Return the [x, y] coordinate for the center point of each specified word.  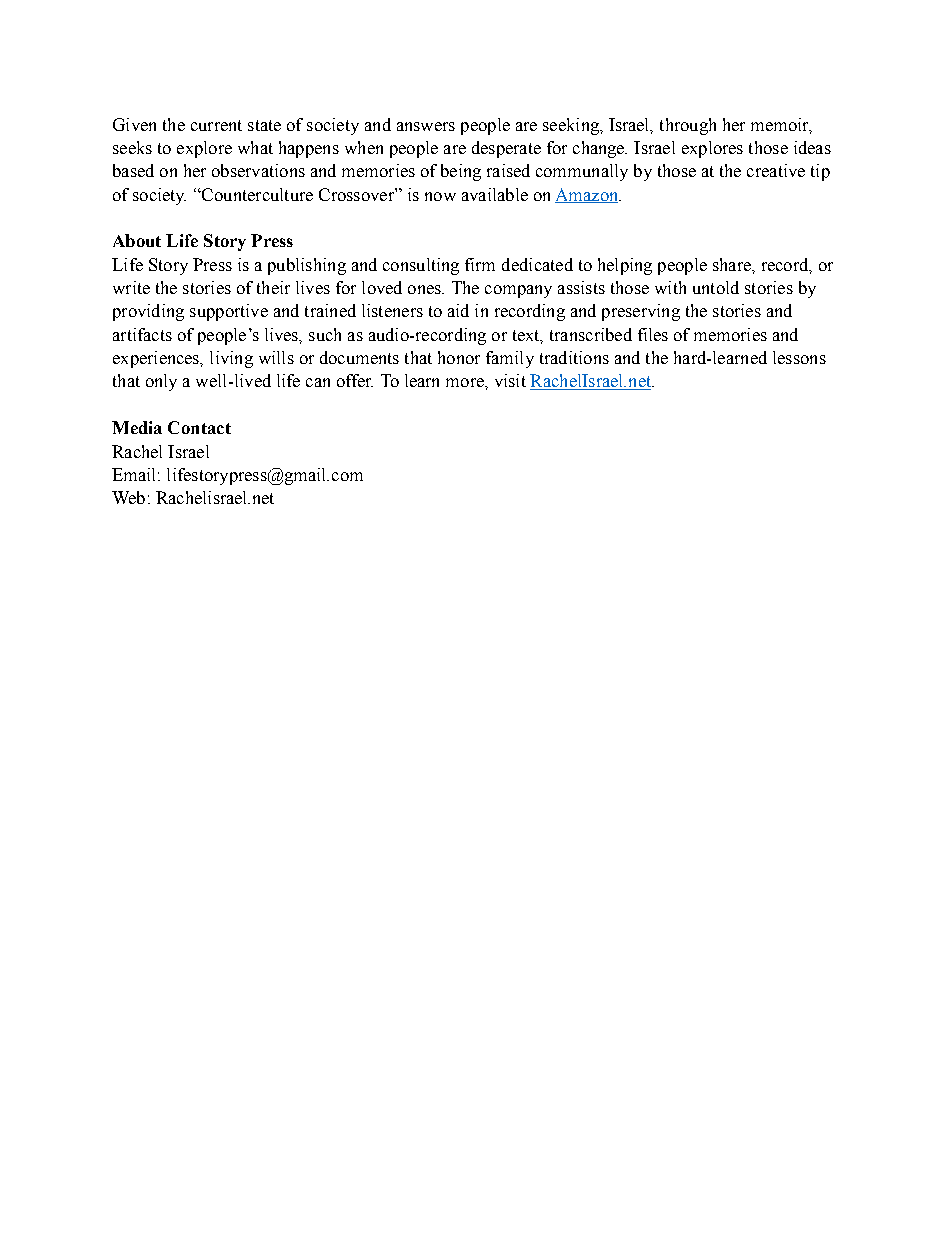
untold [716, 287]
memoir [781, 125]
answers [426, 126]
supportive [229, 312]
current [216, 125]
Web [128, 497]
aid [458, 310]
